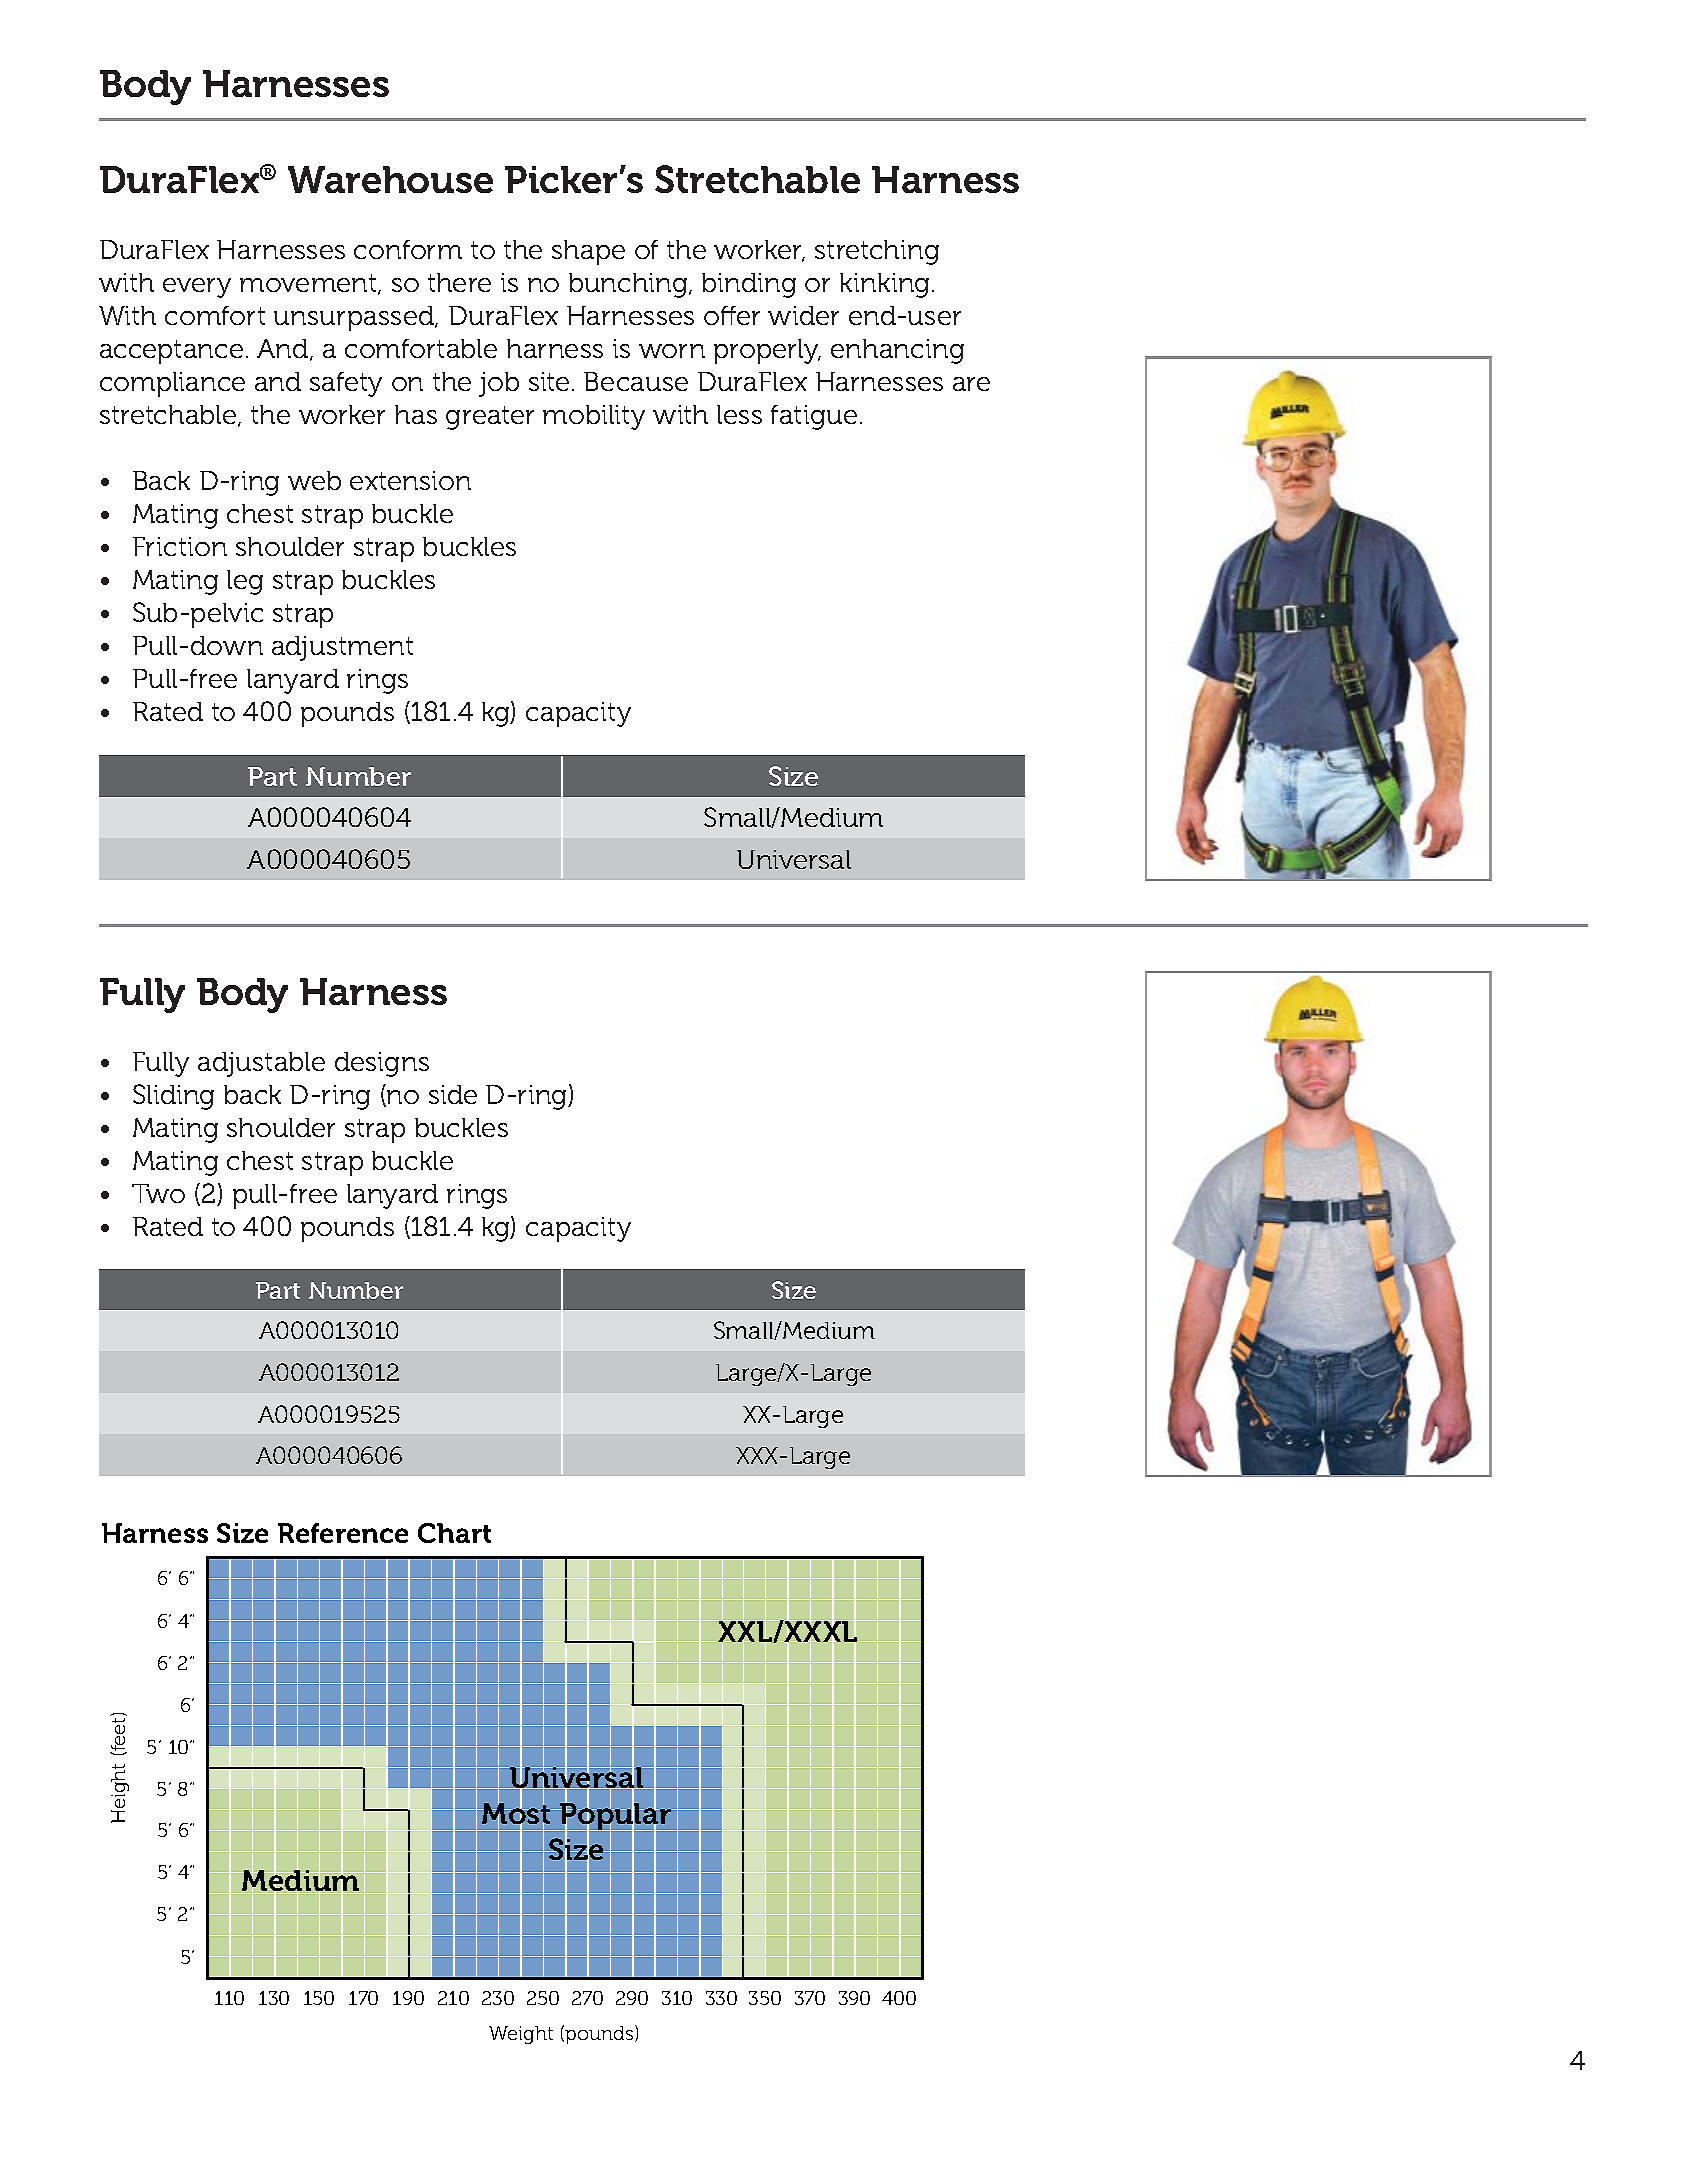 The height and width of the screenshot is (2179, 1684). Describe the element at coordinates (453, 1094) in the screenshot. I see `side` at that location.
